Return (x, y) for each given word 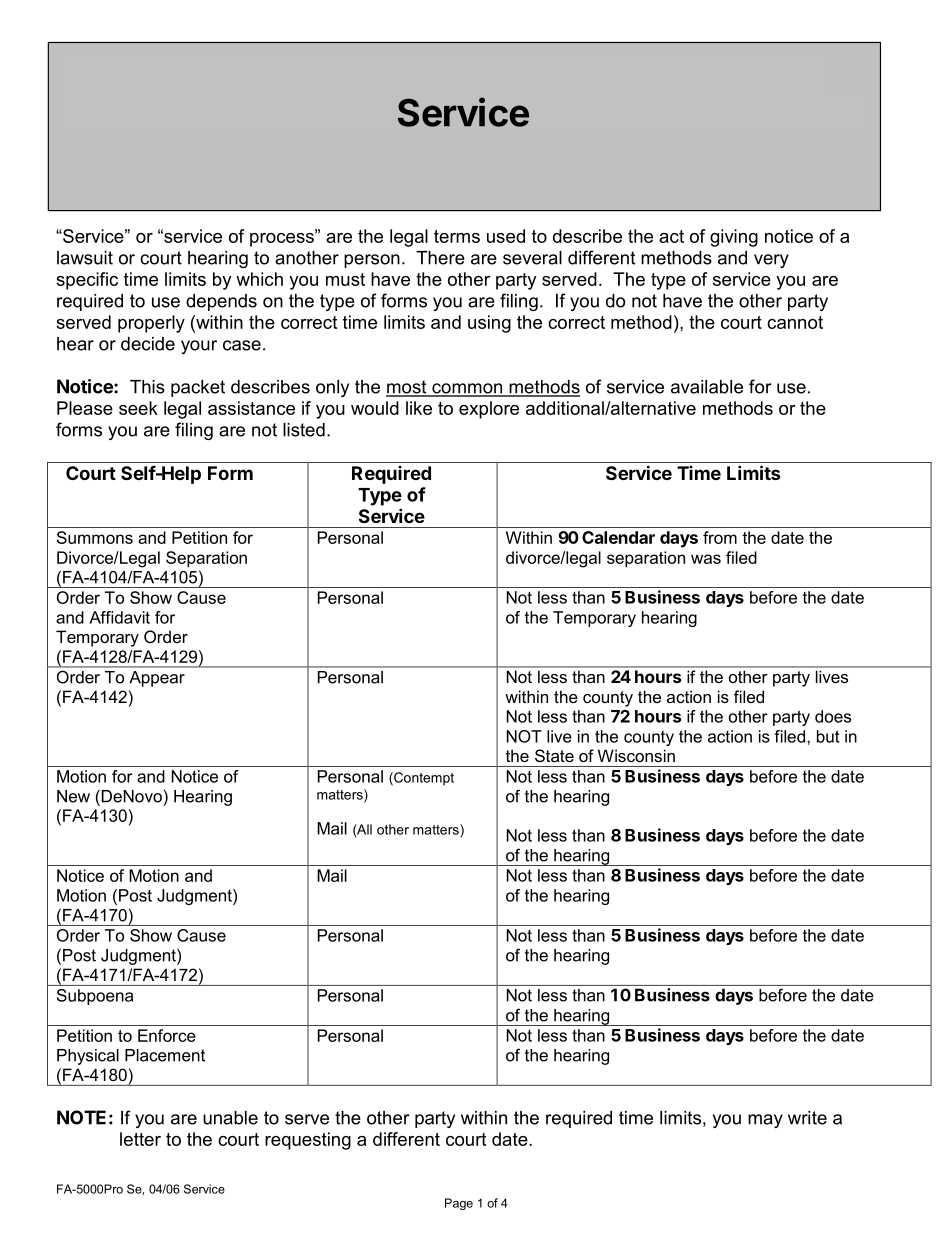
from (720, 537)
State (554, 755)
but (828, 736)
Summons (95, 537)
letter (140, 1139)
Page (459, 1204)
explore (489, 410)
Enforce (167, 1035)
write (807, 1118)
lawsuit (85, 258)
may (765, 1121)
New (73, 796)
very (771, 261)
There (440, 258)
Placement (165, 1055)
